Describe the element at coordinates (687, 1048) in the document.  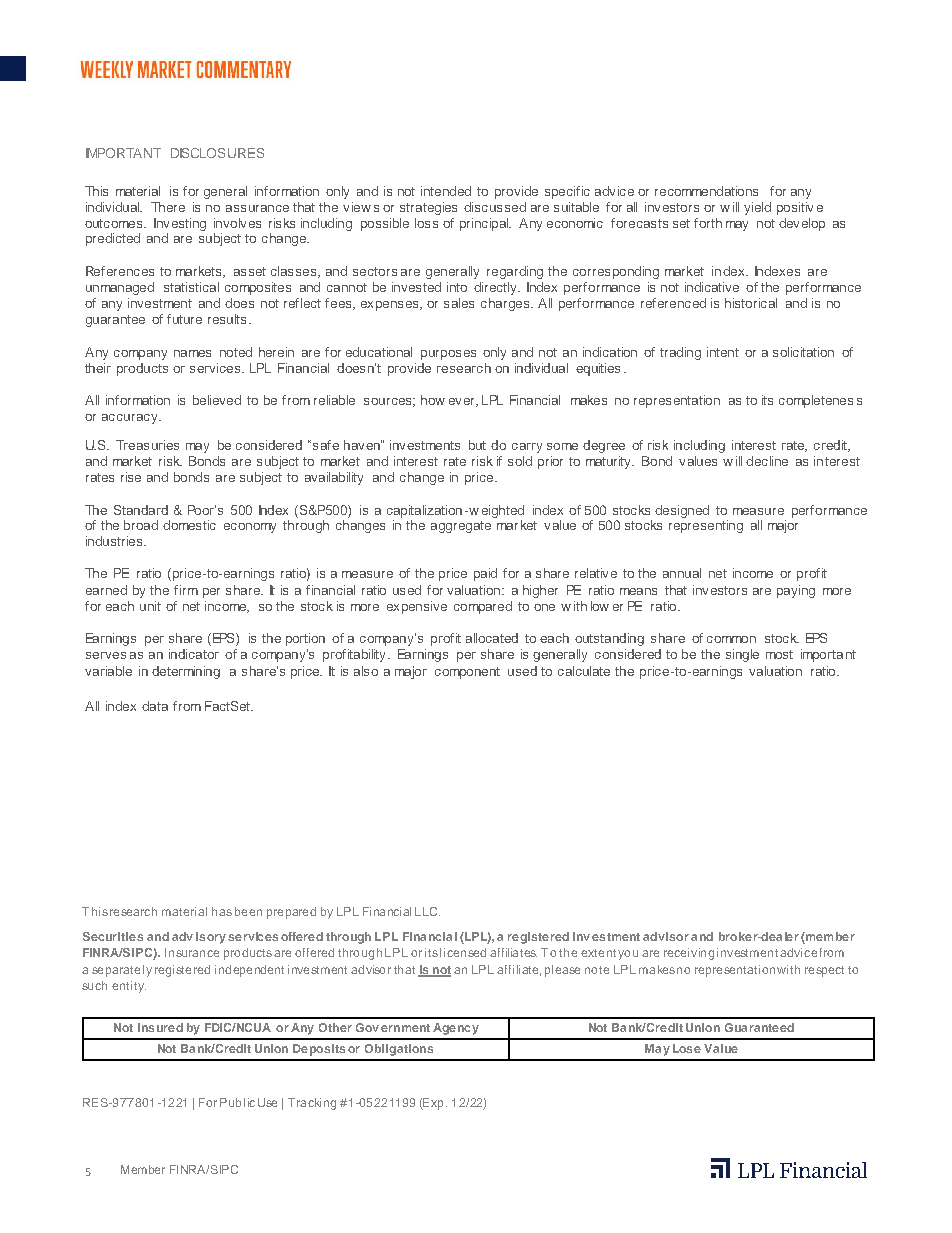
I see `Lose` at that location.
